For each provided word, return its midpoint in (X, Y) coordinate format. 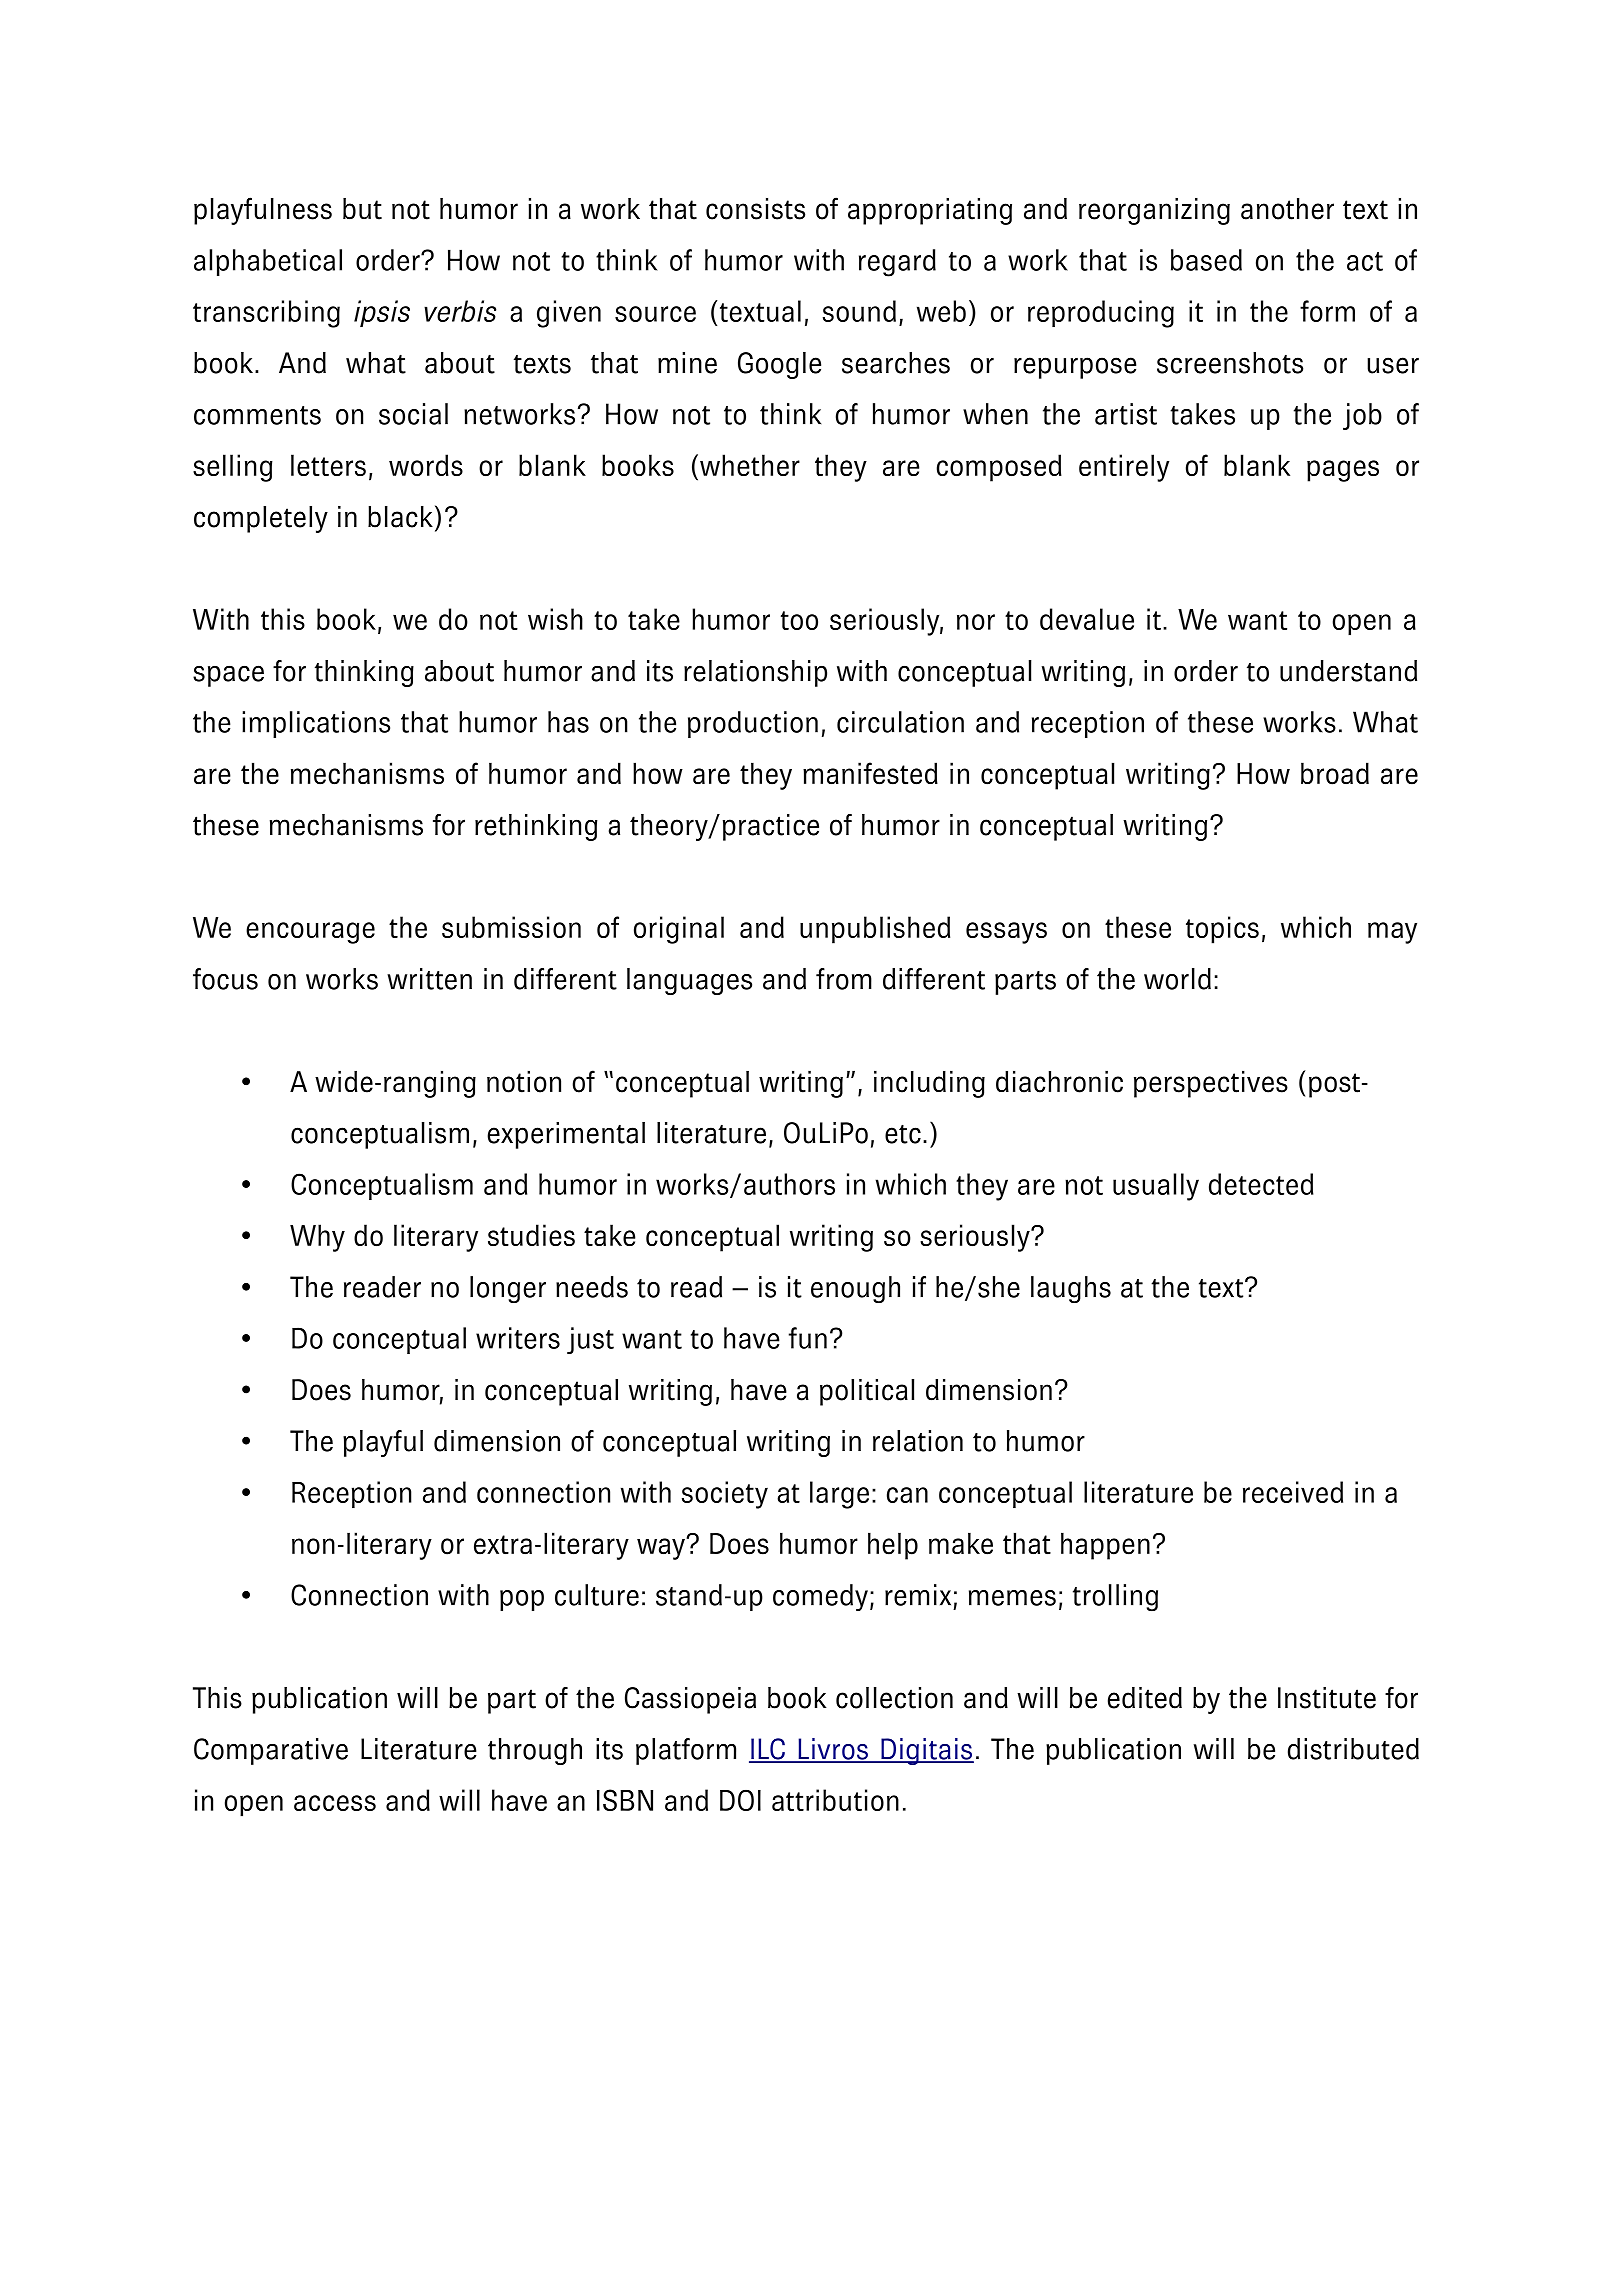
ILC (768, 1750)
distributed (1353, 1749)
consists (755, 209)
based (1206, 260)
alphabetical (268, 262)
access (335, 1803)
